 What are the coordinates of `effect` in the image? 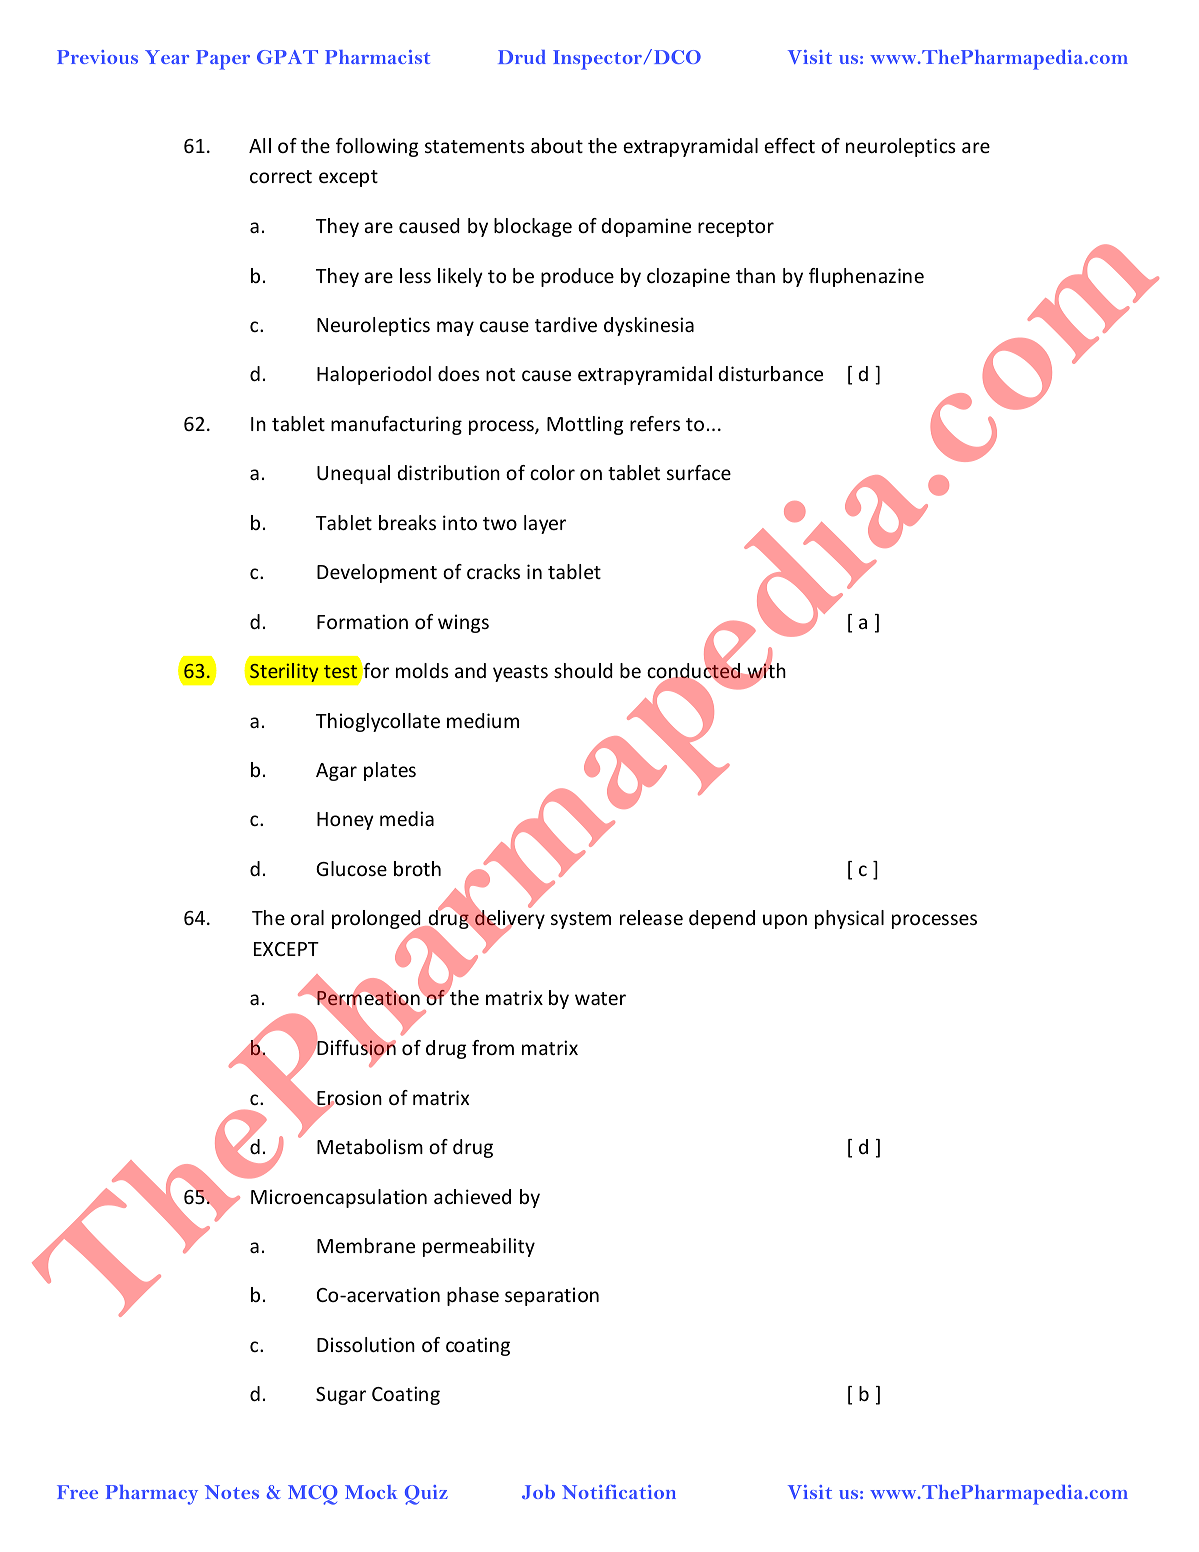 It's located at (789, 145).
